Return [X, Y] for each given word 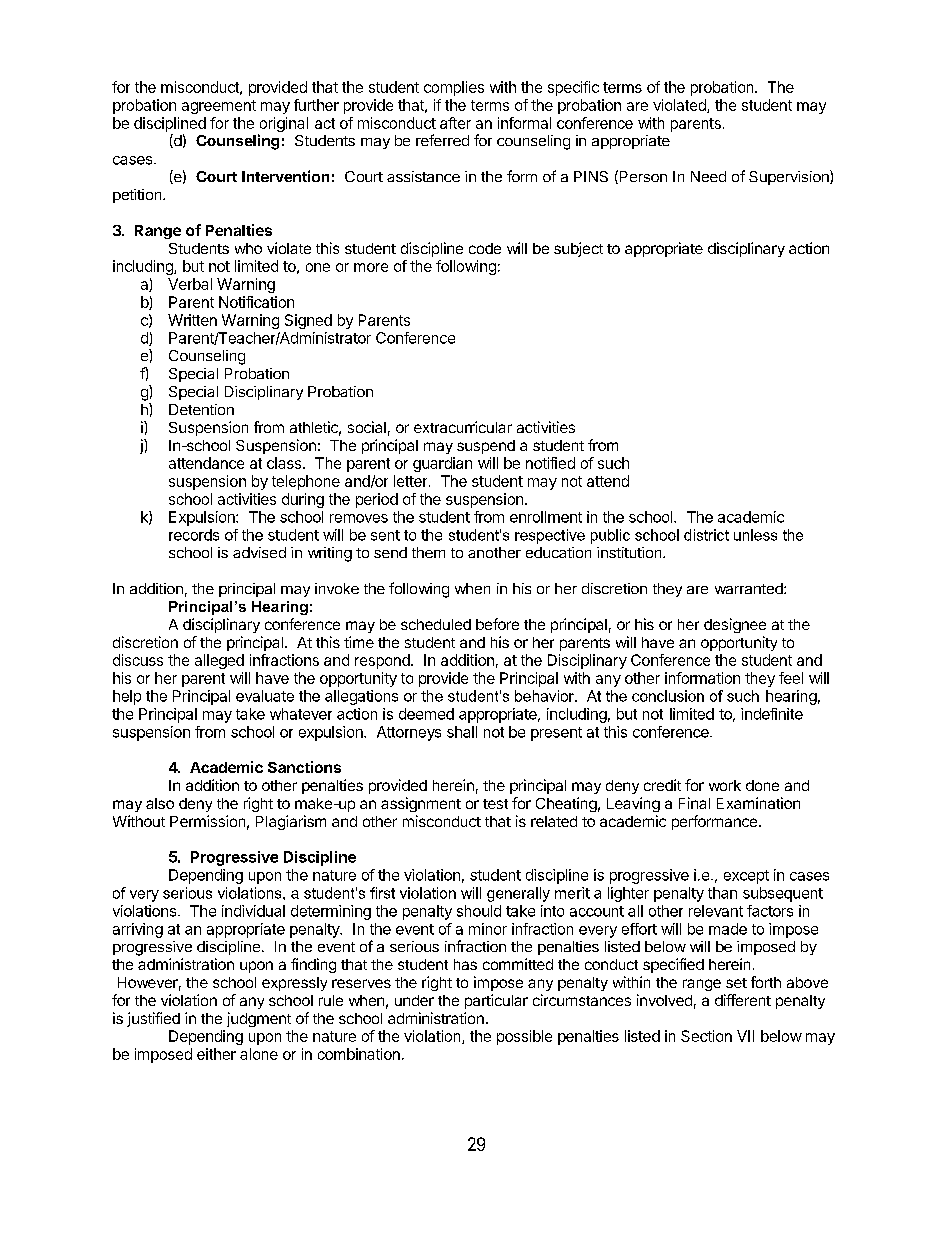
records [194, 535]
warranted [750, 588]
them [428, 552]
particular [496, 1001]
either [216, 1054]
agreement [219, 107]
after [455, 123]
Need [708, 176]
